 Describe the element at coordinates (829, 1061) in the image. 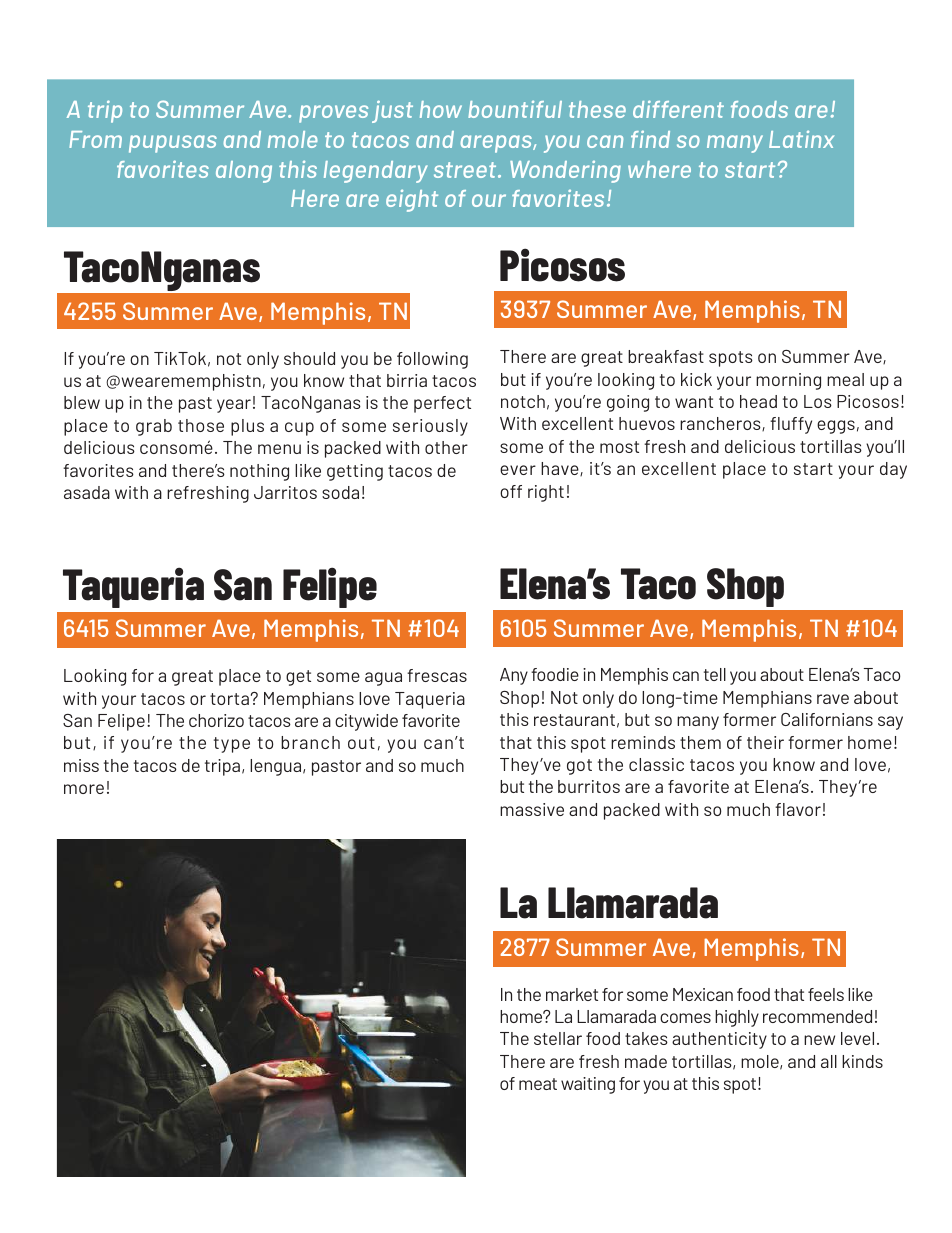

I see `all` at that location.
